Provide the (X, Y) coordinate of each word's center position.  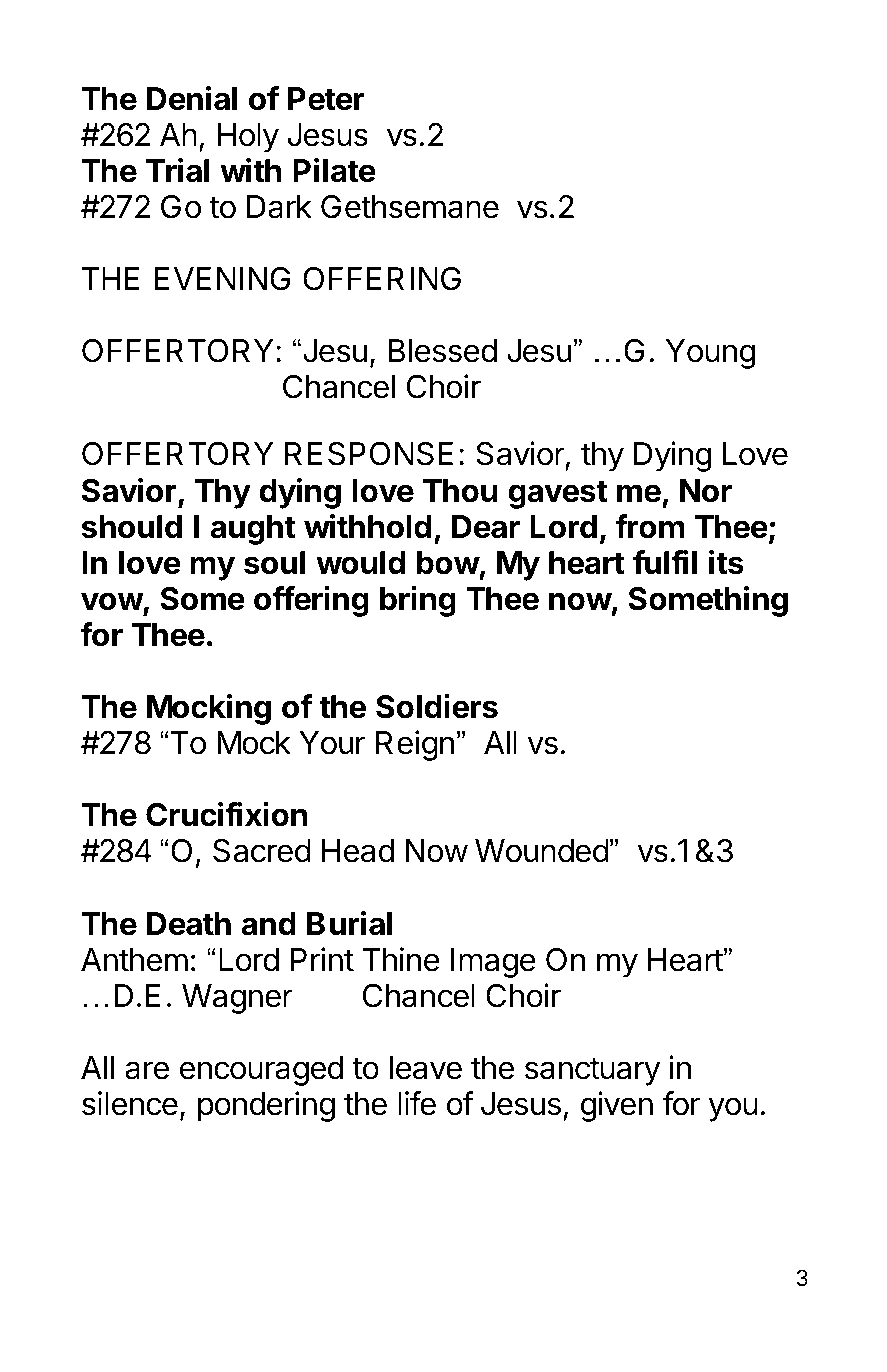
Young (710, 354)
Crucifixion (226, 814)
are (147, 1070)
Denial (192, 98)
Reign (415, 745)
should (132, 527)
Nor (706, 491)
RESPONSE (369, 454)
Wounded (542, 851)
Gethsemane (410, 207)
